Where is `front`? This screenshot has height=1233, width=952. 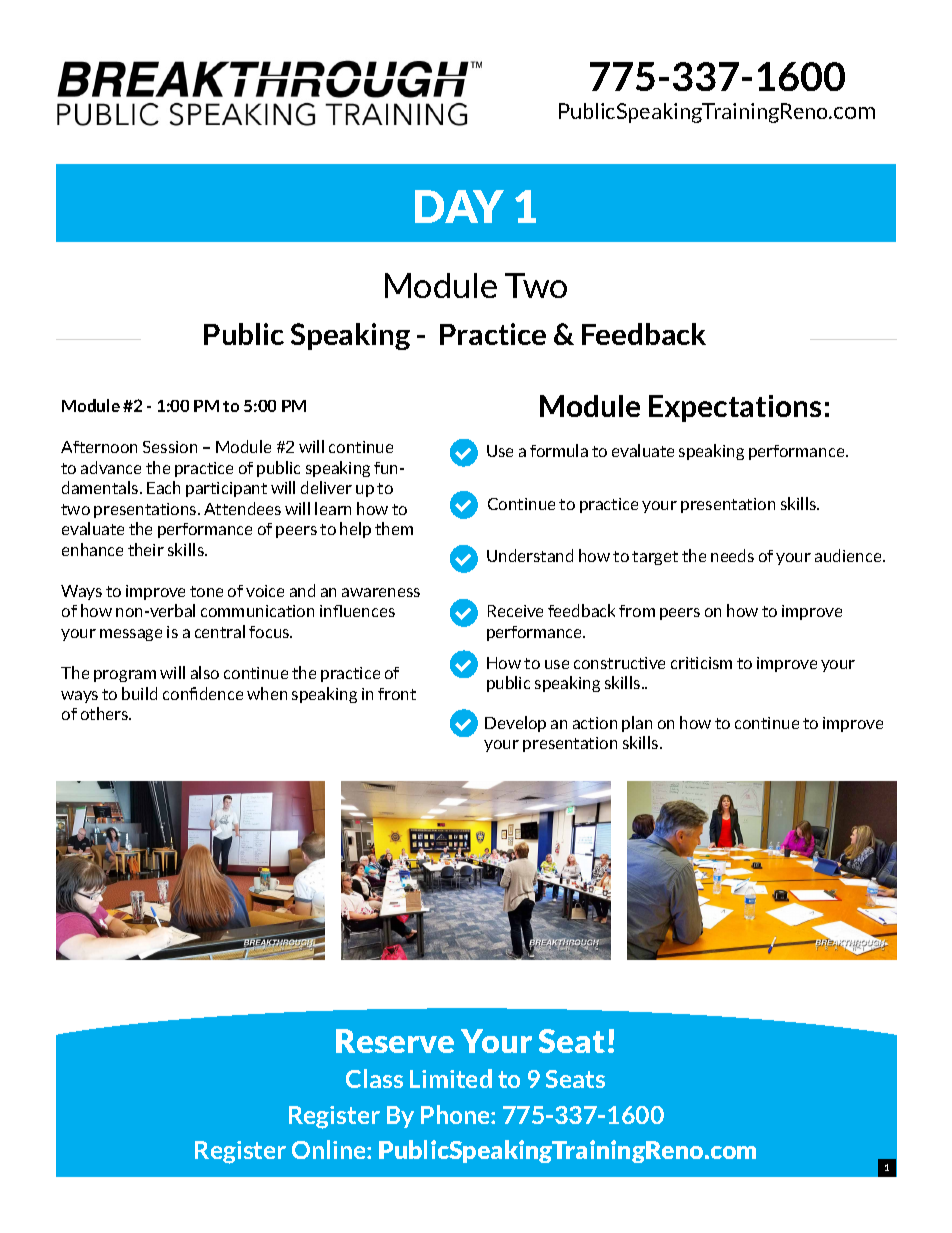 front is located at coordinates (397, 694).
